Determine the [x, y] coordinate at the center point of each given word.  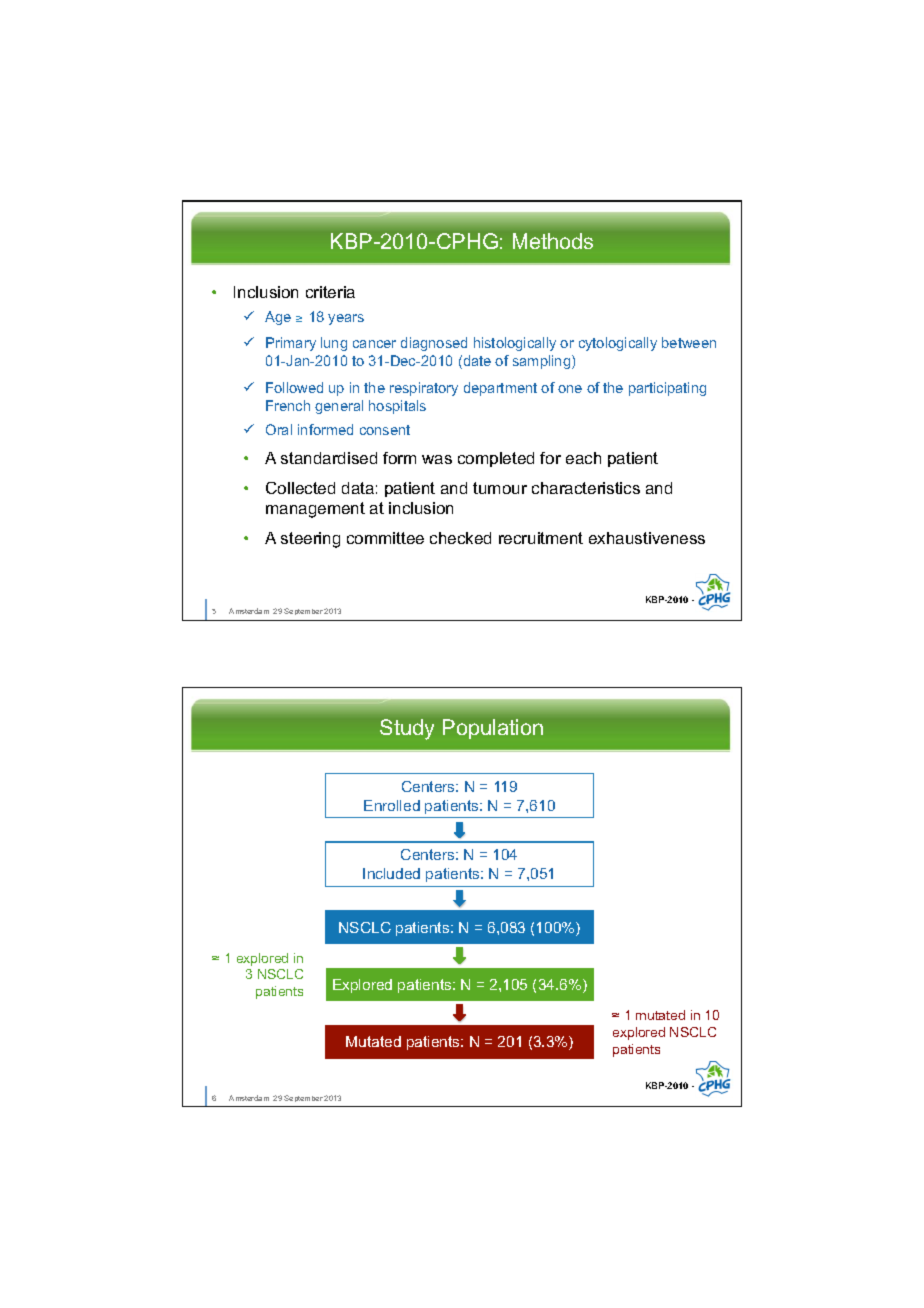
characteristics [586, 488]
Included [391, 873]
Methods [553, 241]
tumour [500, 488]
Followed [294, 387]
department [500, 389]
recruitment [541, 538]
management [315, 510]
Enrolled [392, 805]
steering [310, 540]
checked [460, 538]
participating [667, 389]
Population [493, 729]
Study [407, 729]
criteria [330, 292]
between [689, 342]
